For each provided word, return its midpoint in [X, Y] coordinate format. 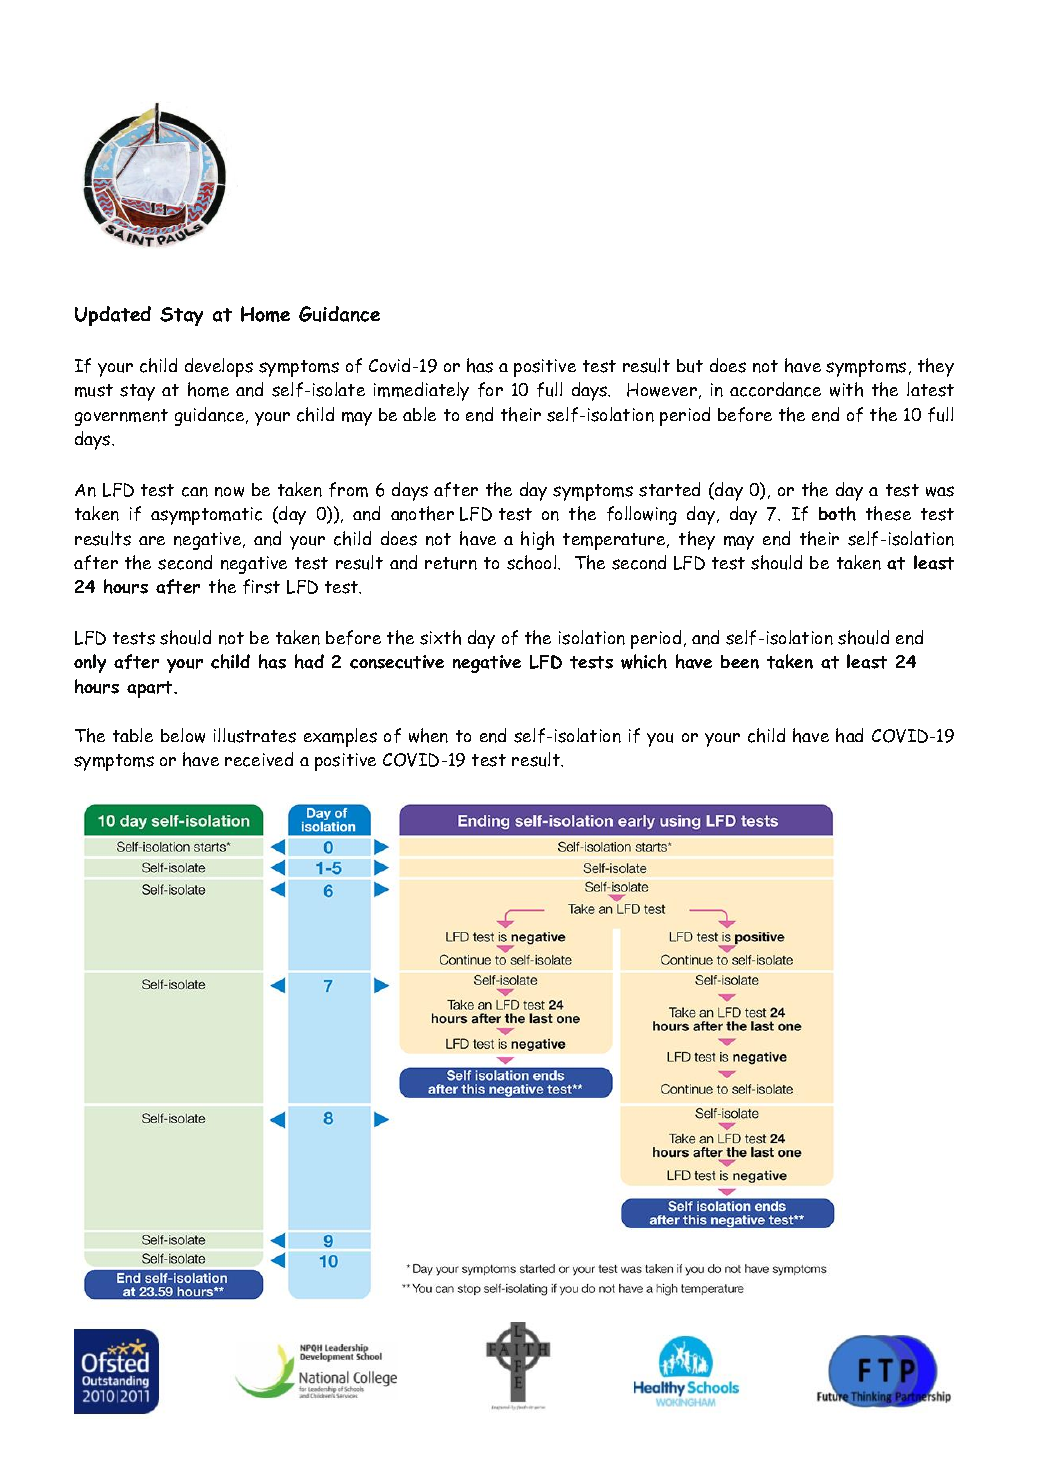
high [537, 540]
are [152, 540]
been [740, 662]
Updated [113, 316]
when [428, 735]
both [837, 513]
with [846, 389]
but [690, 366]
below [183, 735]
